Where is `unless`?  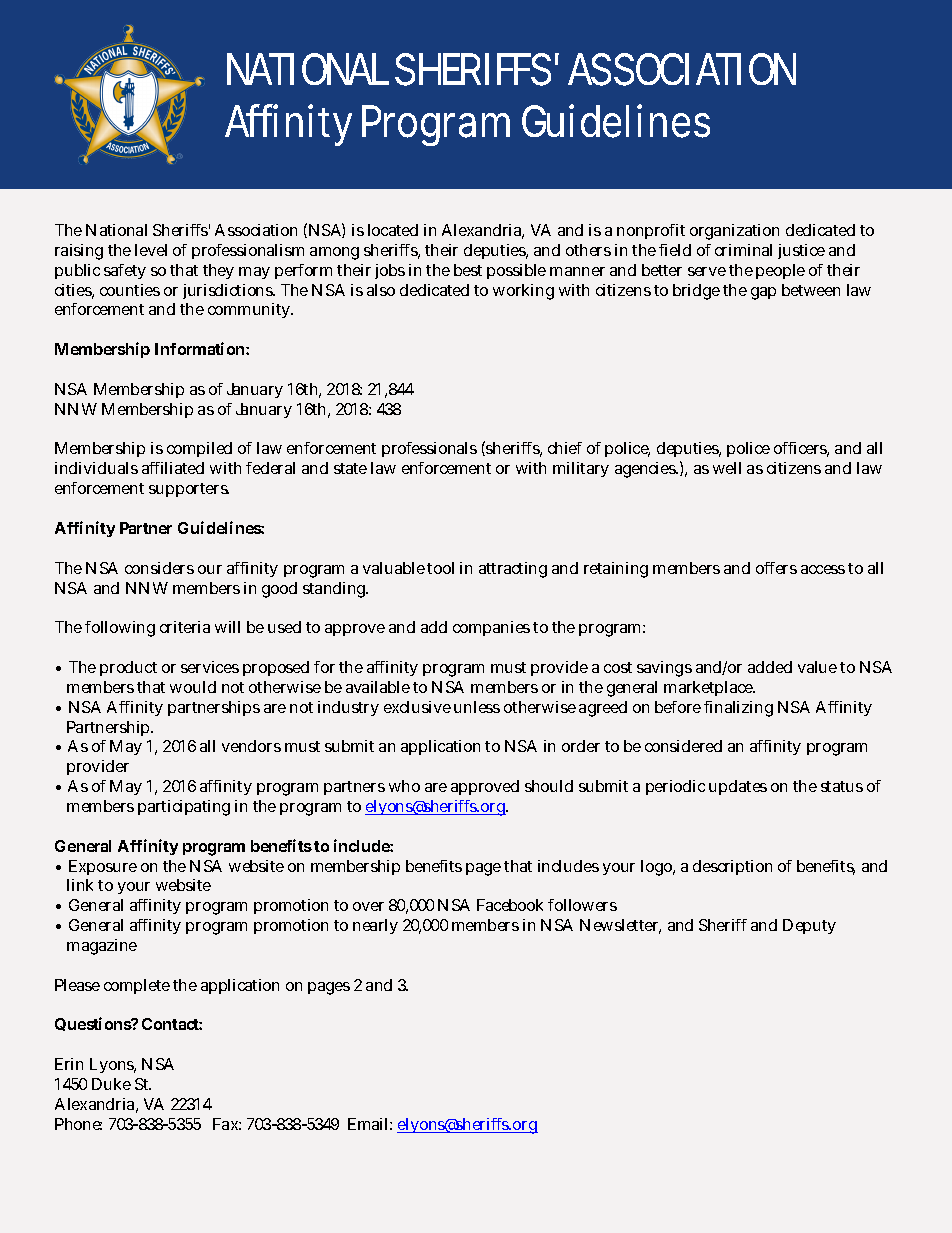 unless is located at coordinates (477, 707).
